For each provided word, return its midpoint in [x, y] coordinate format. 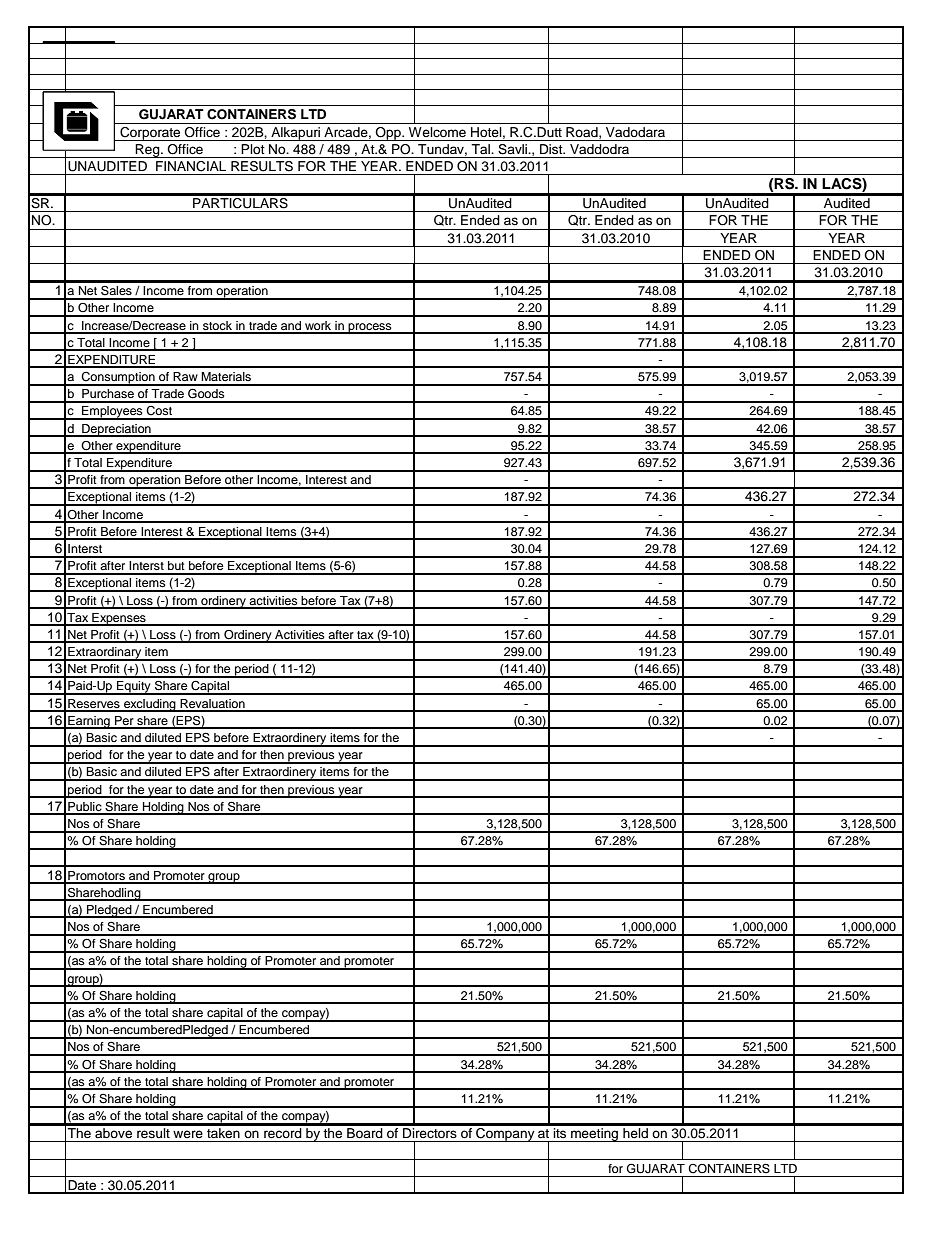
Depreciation [116, 430]
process [370, 328]
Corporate [150, 134]
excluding [150, 705]
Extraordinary [105, 654]
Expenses [119, 619]
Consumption [118, 379]
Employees [112, 413]
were [188, 1134]
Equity [134, 688]
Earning [89, 722]
